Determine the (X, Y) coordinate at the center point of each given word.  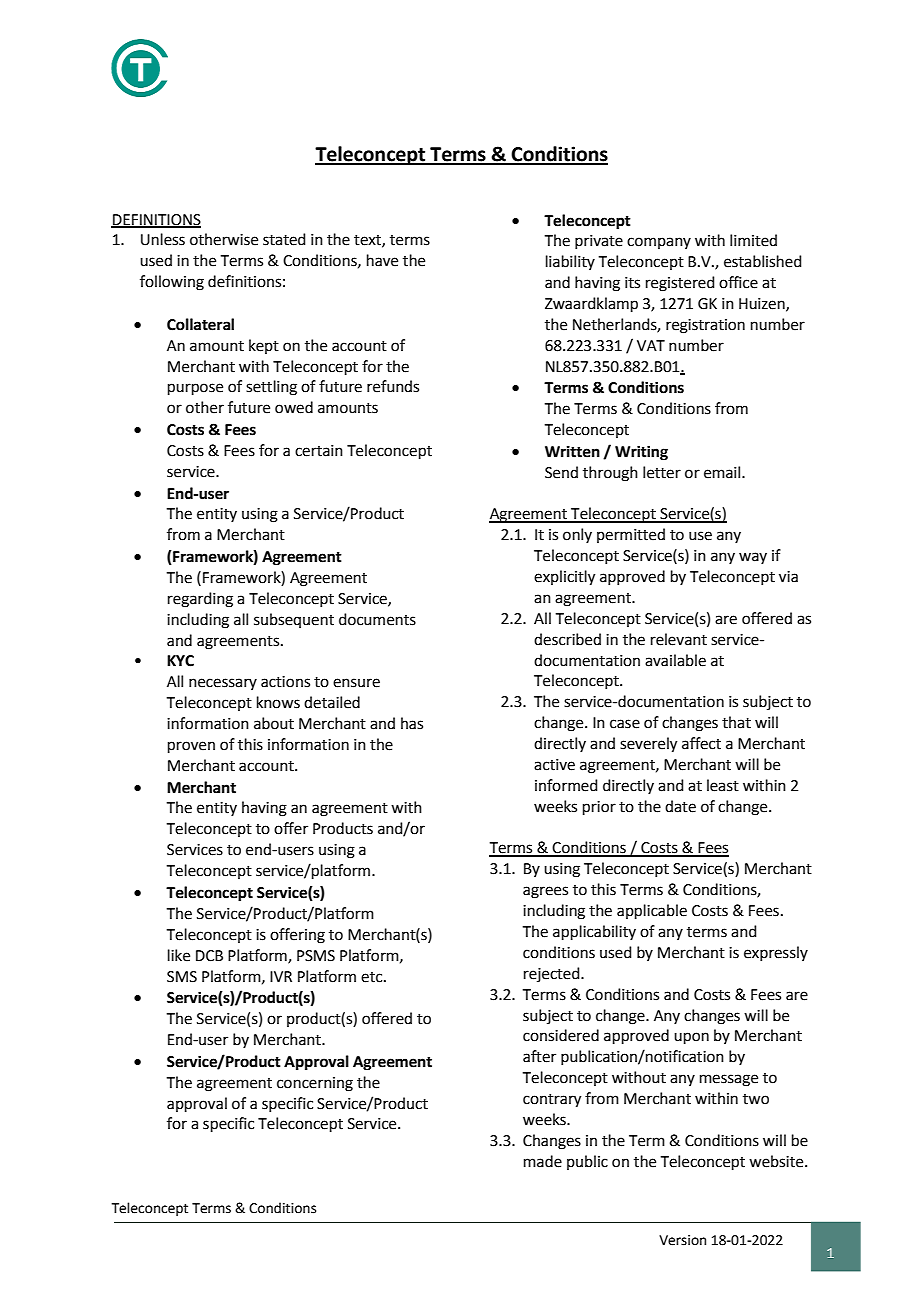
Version (682, 1240)
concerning (315, 1084)
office (738, 282)
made (543, 1161)
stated (284, 239)
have (382, 260)
